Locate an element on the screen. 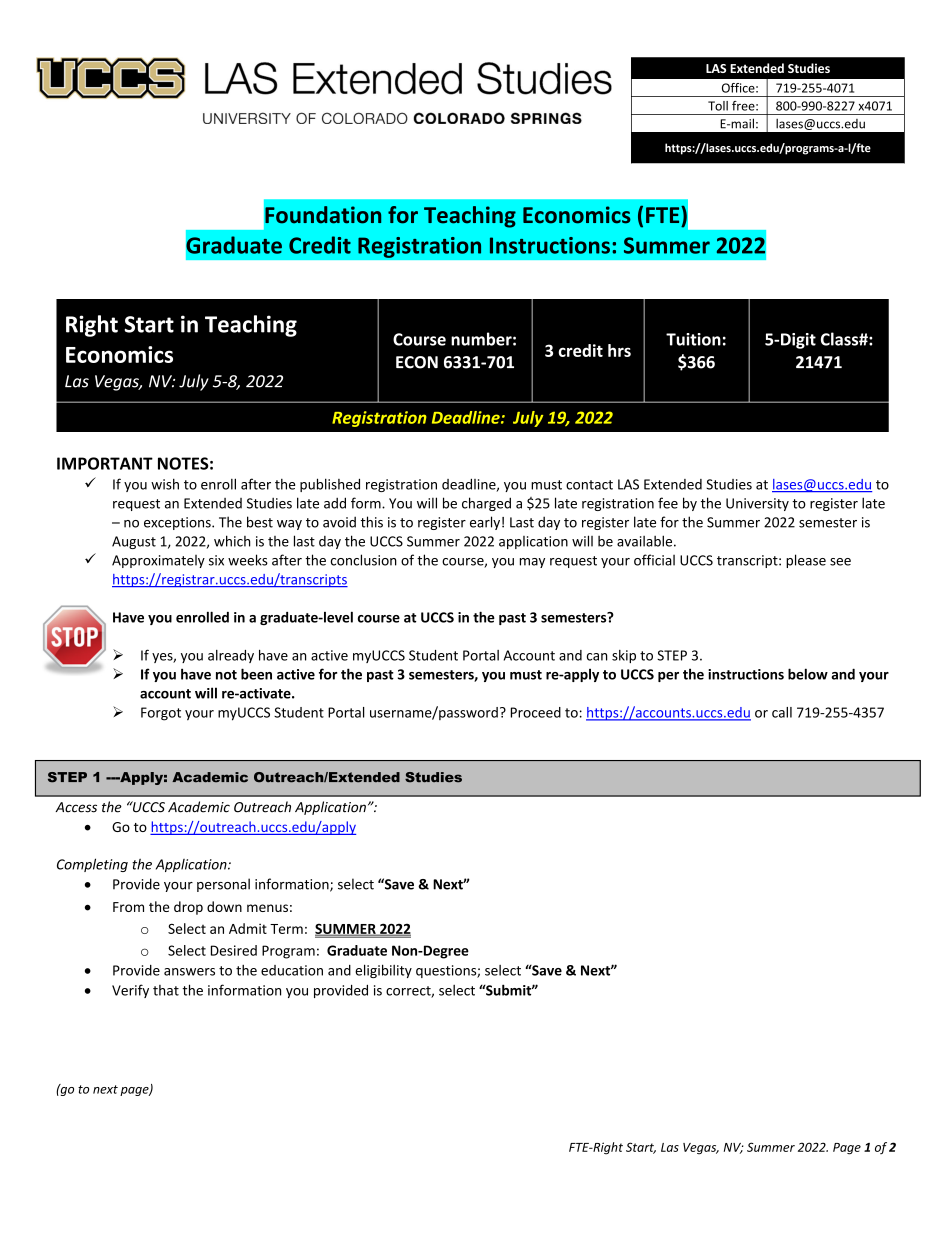  below is located at coordinates (808, 674).
